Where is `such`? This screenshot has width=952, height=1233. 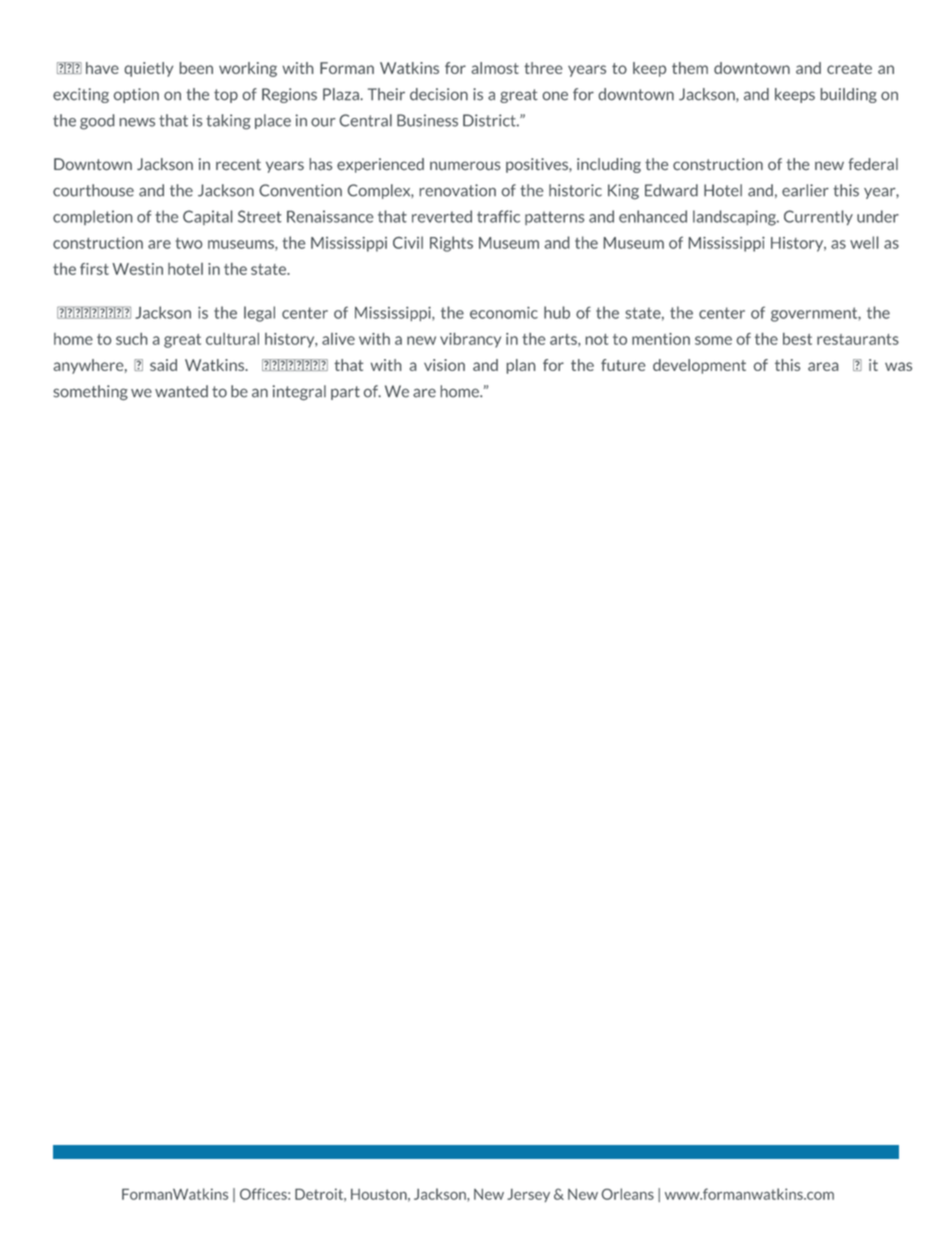
such is located at coordinates (131, 339).
